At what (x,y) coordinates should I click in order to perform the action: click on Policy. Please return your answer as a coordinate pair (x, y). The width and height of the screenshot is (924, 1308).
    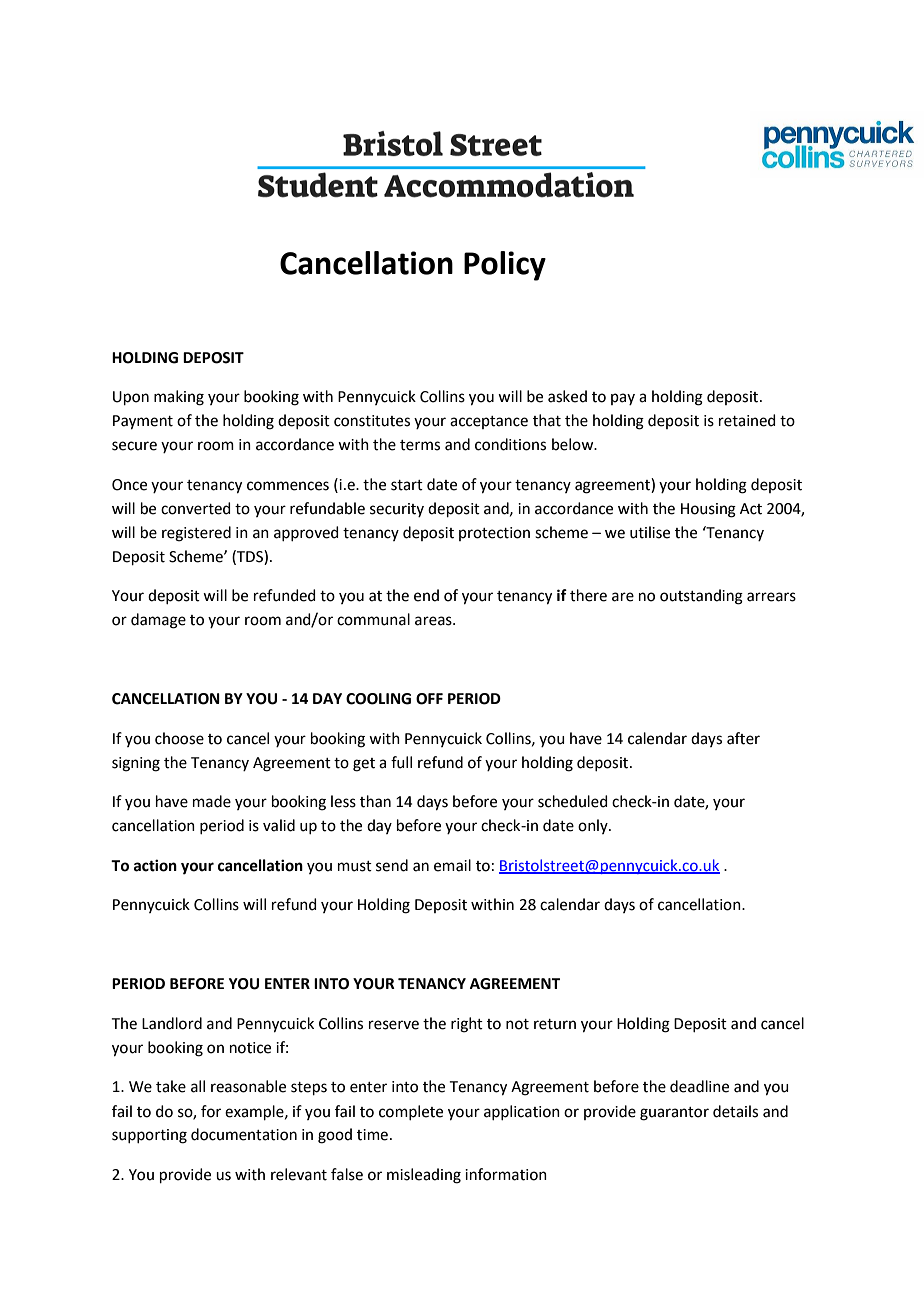
    Looking at the image, I should click on (505, 266).
